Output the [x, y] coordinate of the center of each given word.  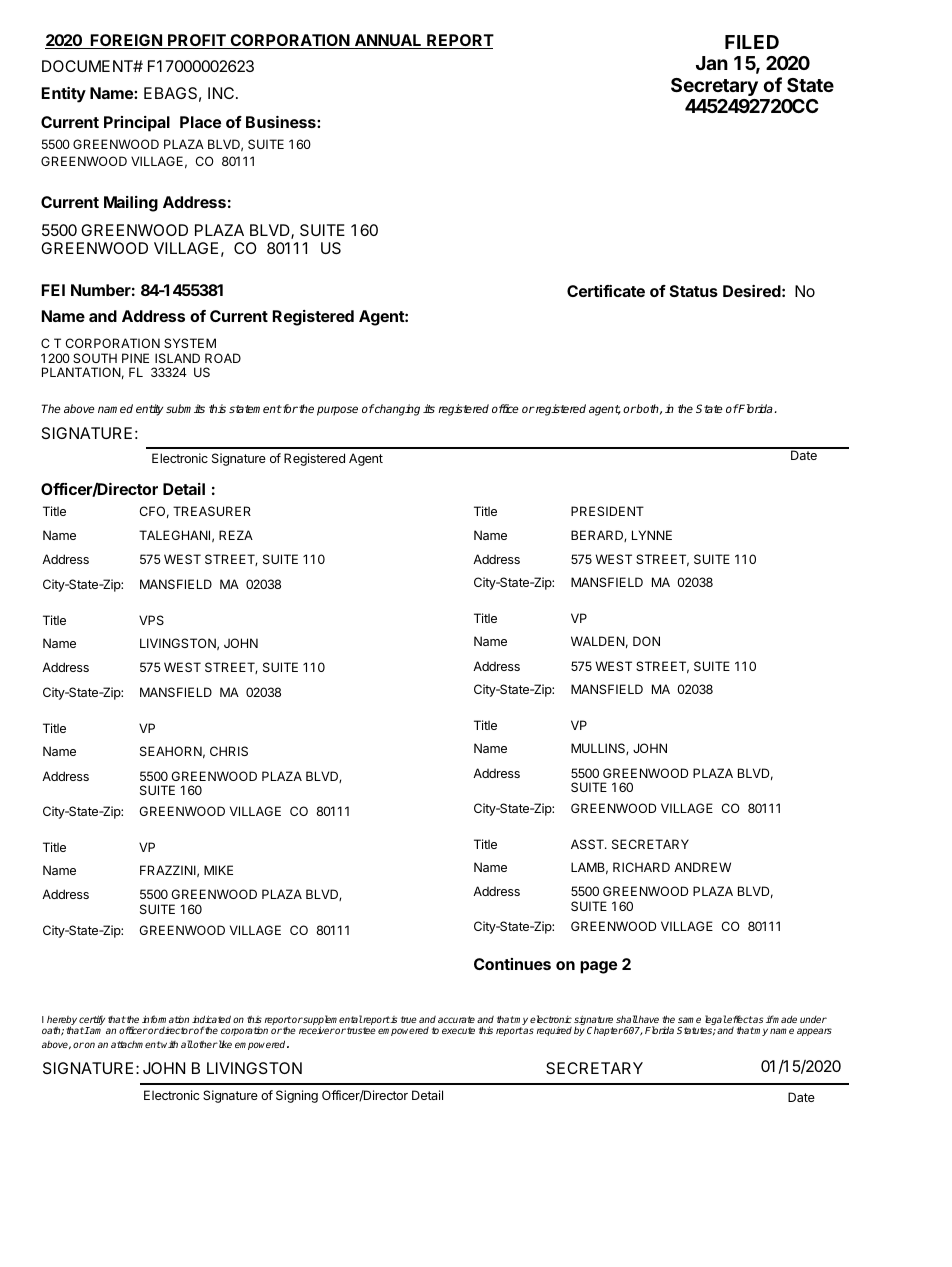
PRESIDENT [607, 511]
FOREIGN [126, 41]
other [205, 1044]
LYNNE [652, 535]
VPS [151, 620]
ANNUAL [388, 41]
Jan [712, 63]
